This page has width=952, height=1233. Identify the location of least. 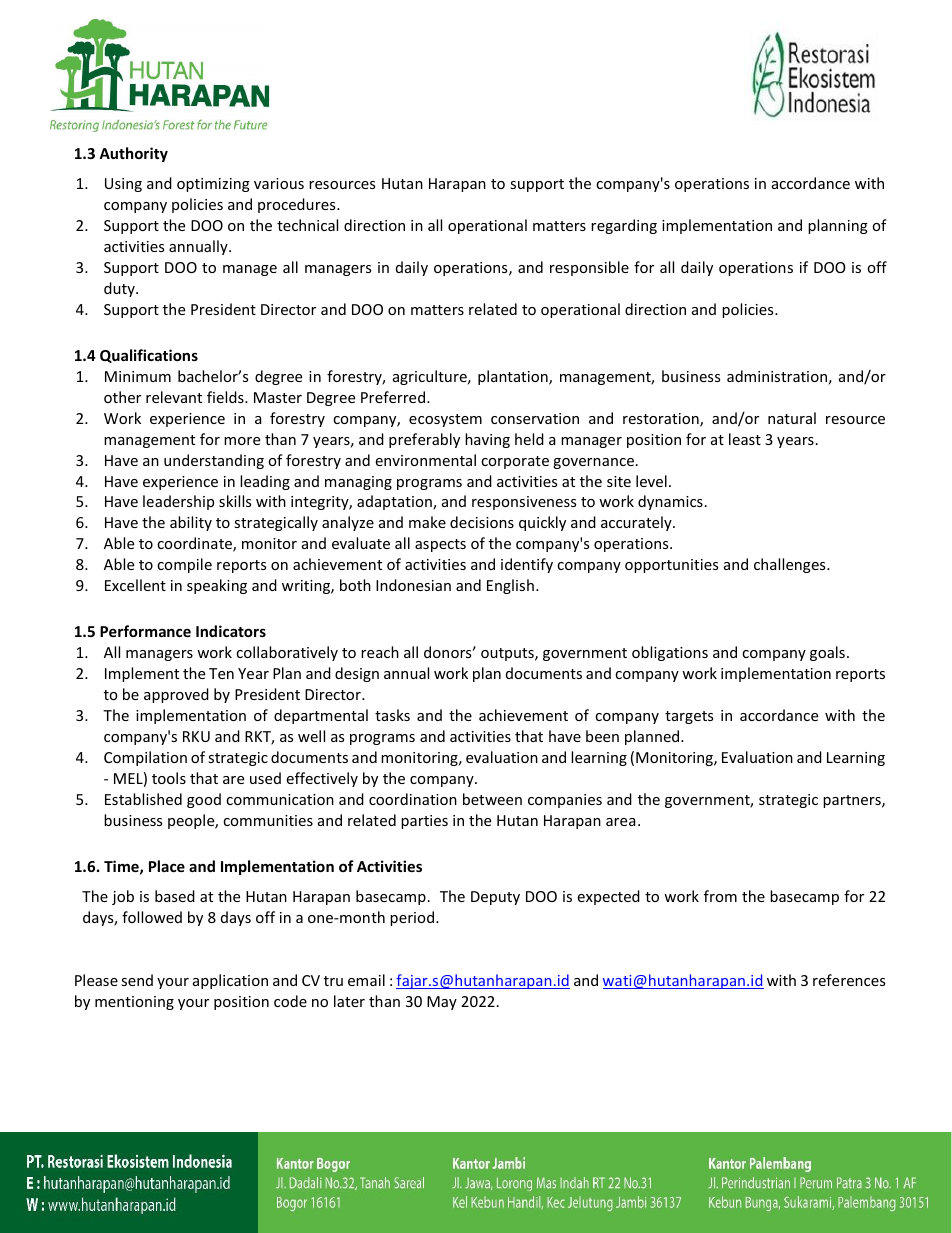
(745, 439).
